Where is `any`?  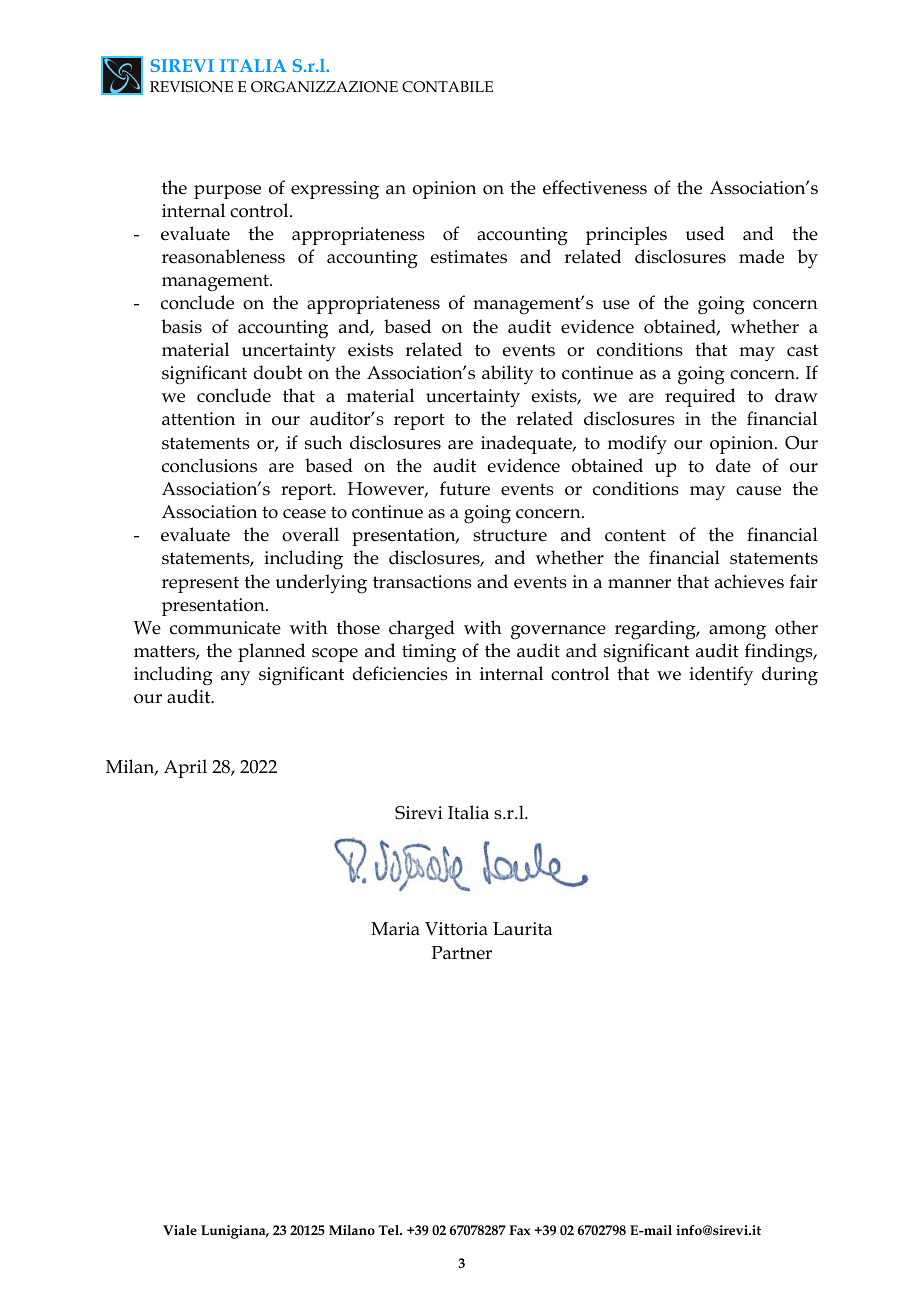
any is located at coordinates (235, 678).
